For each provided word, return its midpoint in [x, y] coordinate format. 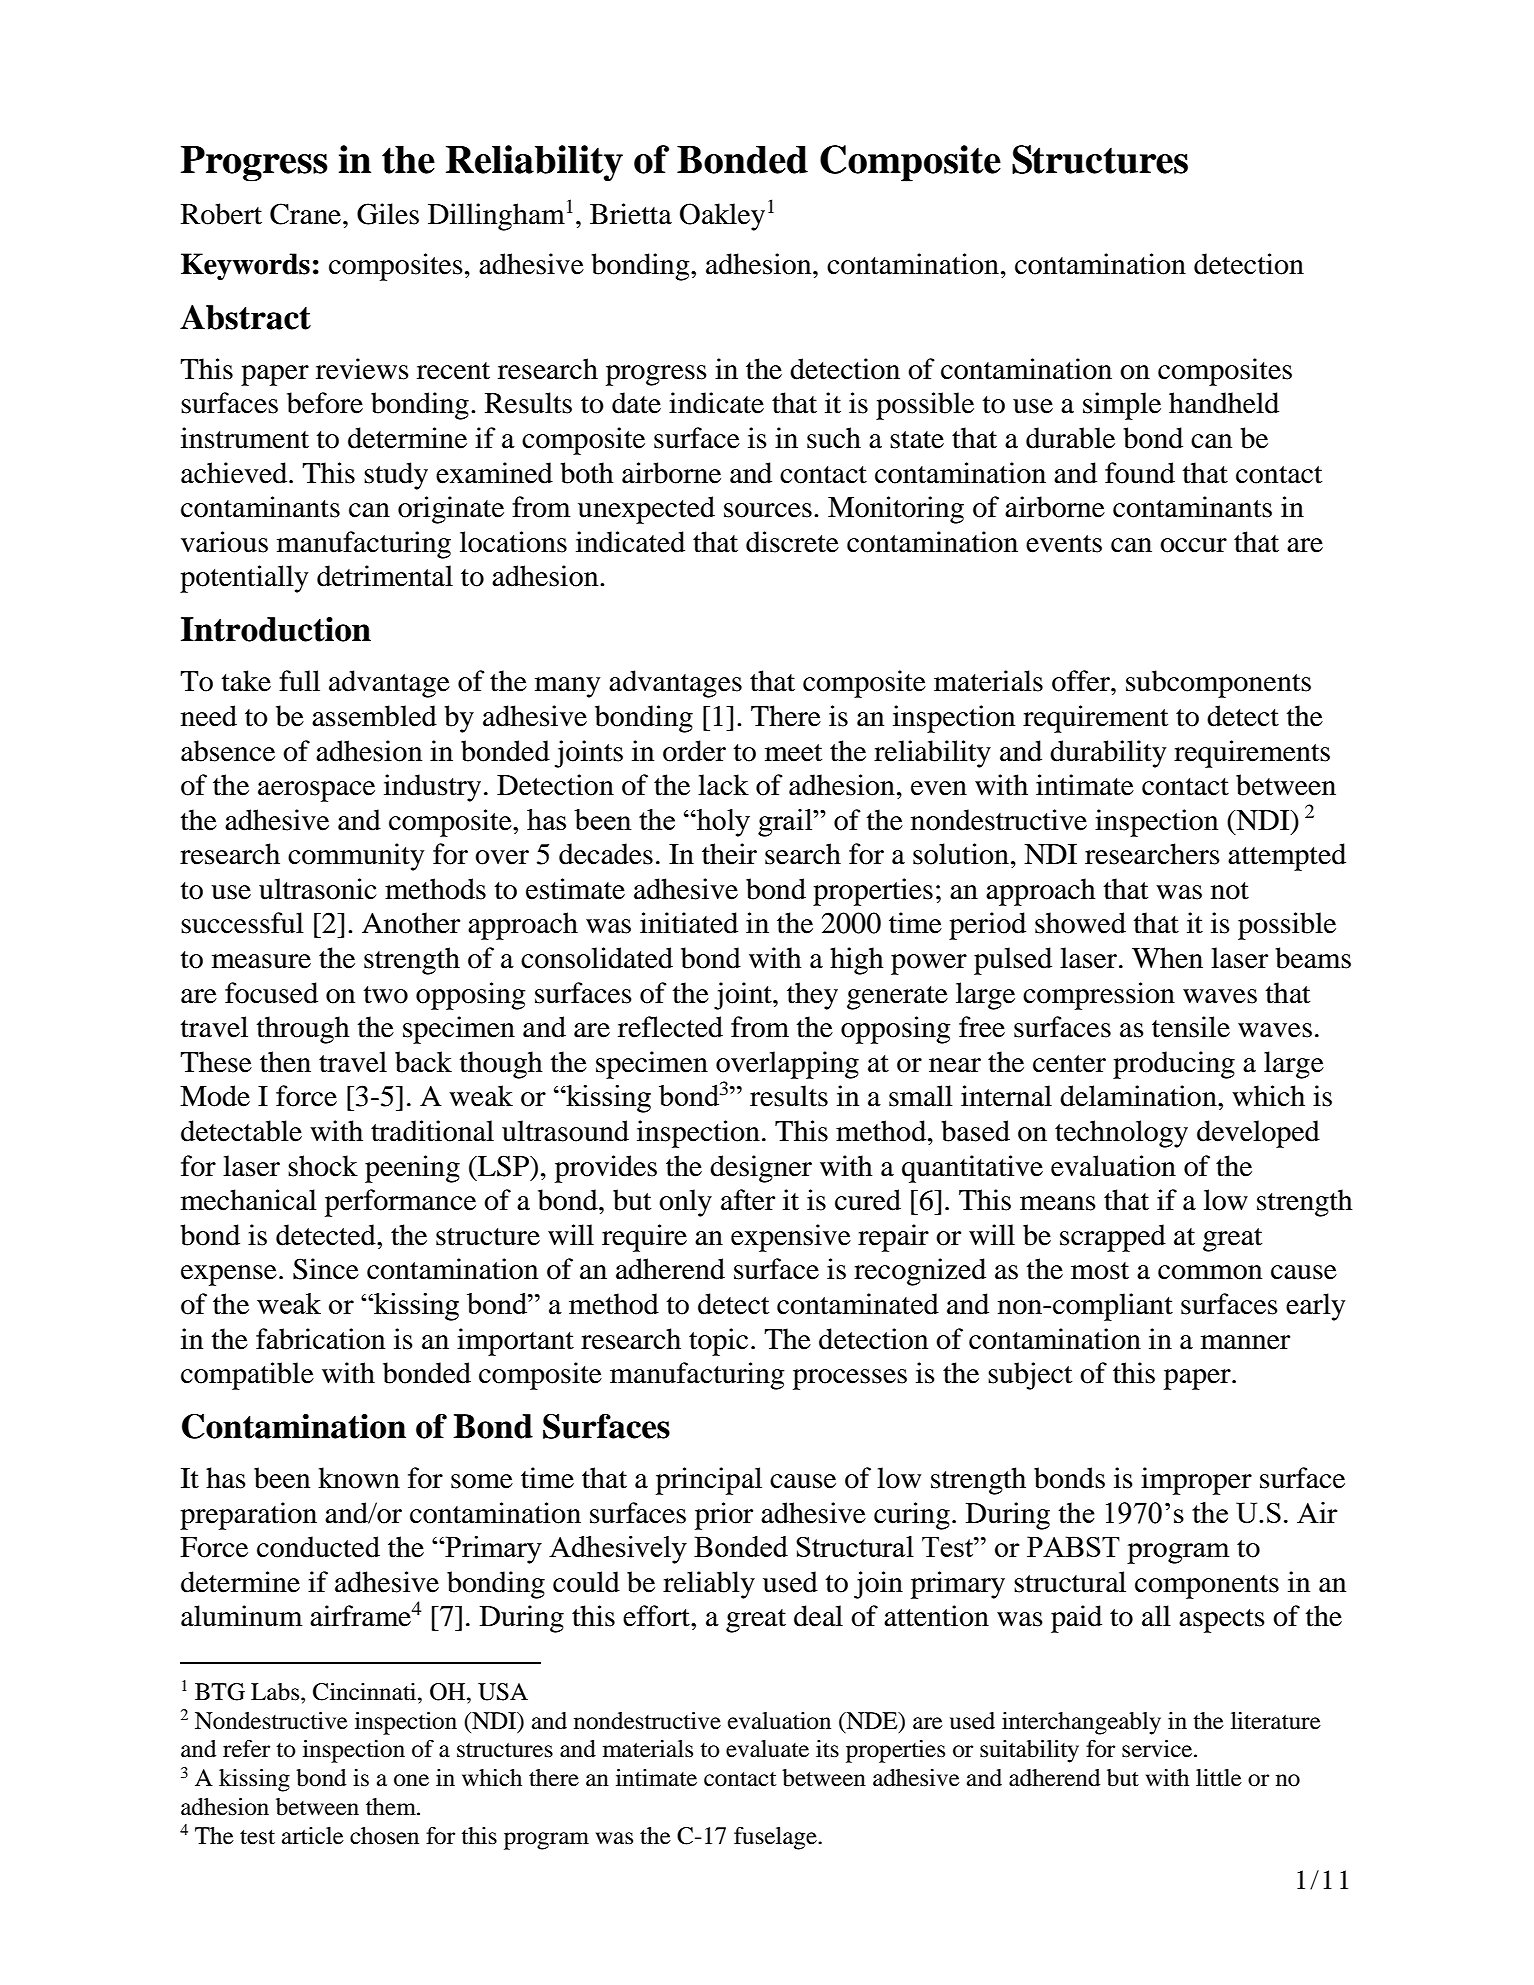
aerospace [316, 791]
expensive [791, 1238]
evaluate [767, 1749]
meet [794, 753]
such [834, 438]
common [1210, 1272]
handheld [1224, 403]
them [392, 1807]
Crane [305, 214]
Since [326, 1269]
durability [1108, 754]
